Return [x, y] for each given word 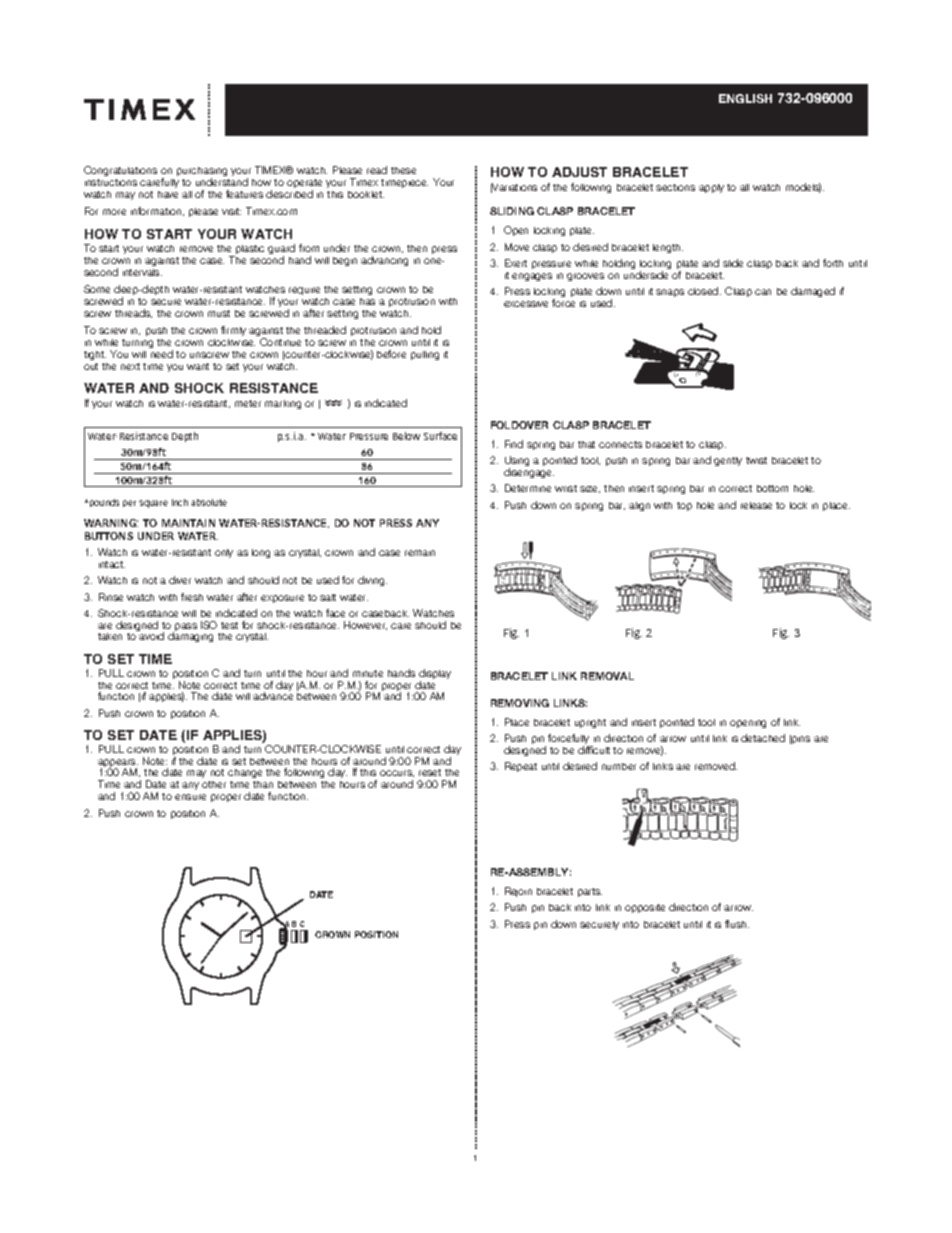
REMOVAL [607, 676]
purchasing [202, 173]
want [198, 366]
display [435, 675]
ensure [190, 797]
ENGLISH [745, 98]
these [403, 170]
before [391, 354]
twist [756, 460]
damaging [190, 637]
